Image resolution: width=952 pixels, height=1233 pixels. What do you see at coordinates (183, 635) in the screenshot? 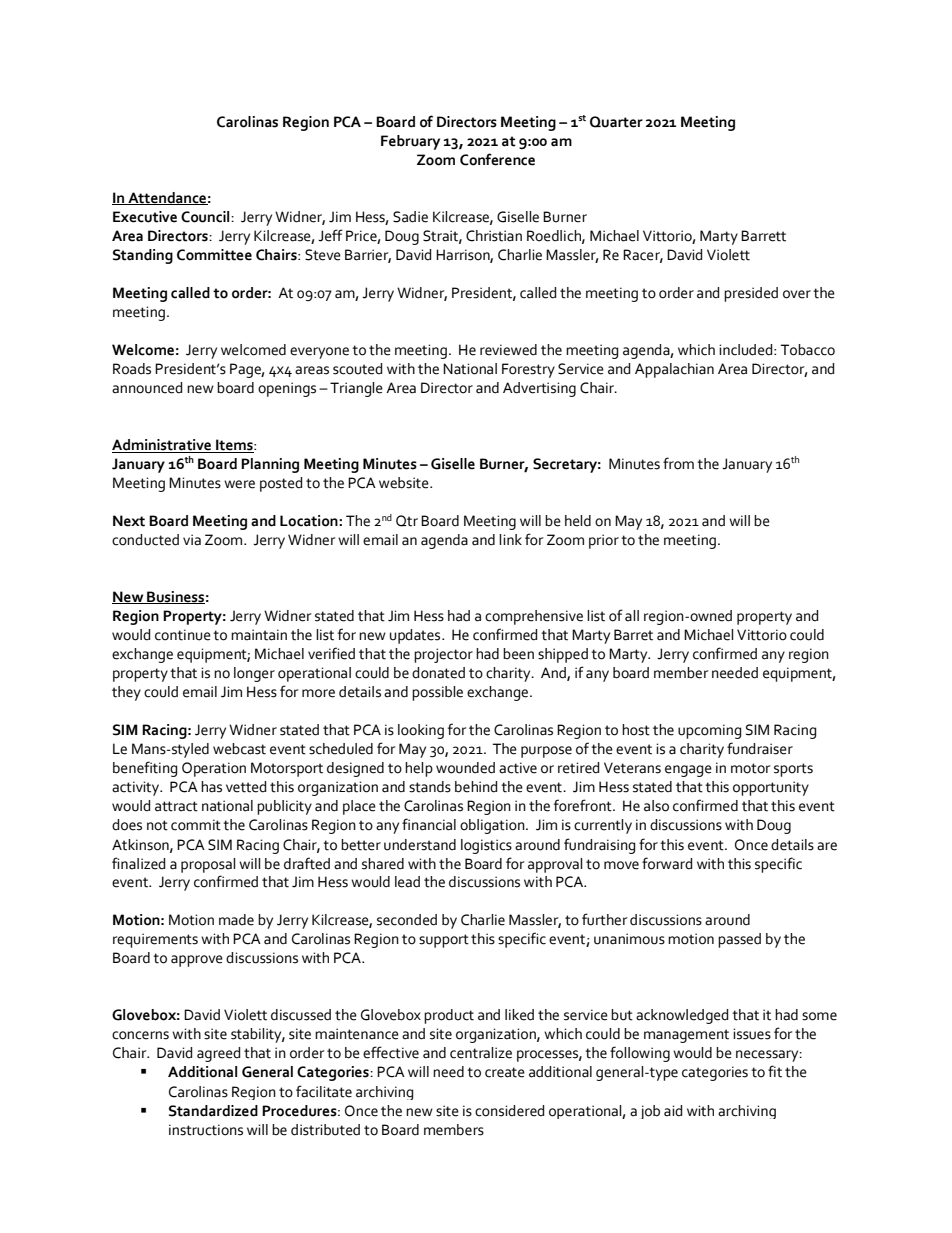
I see `continue` at bounding box center [183, 635].
